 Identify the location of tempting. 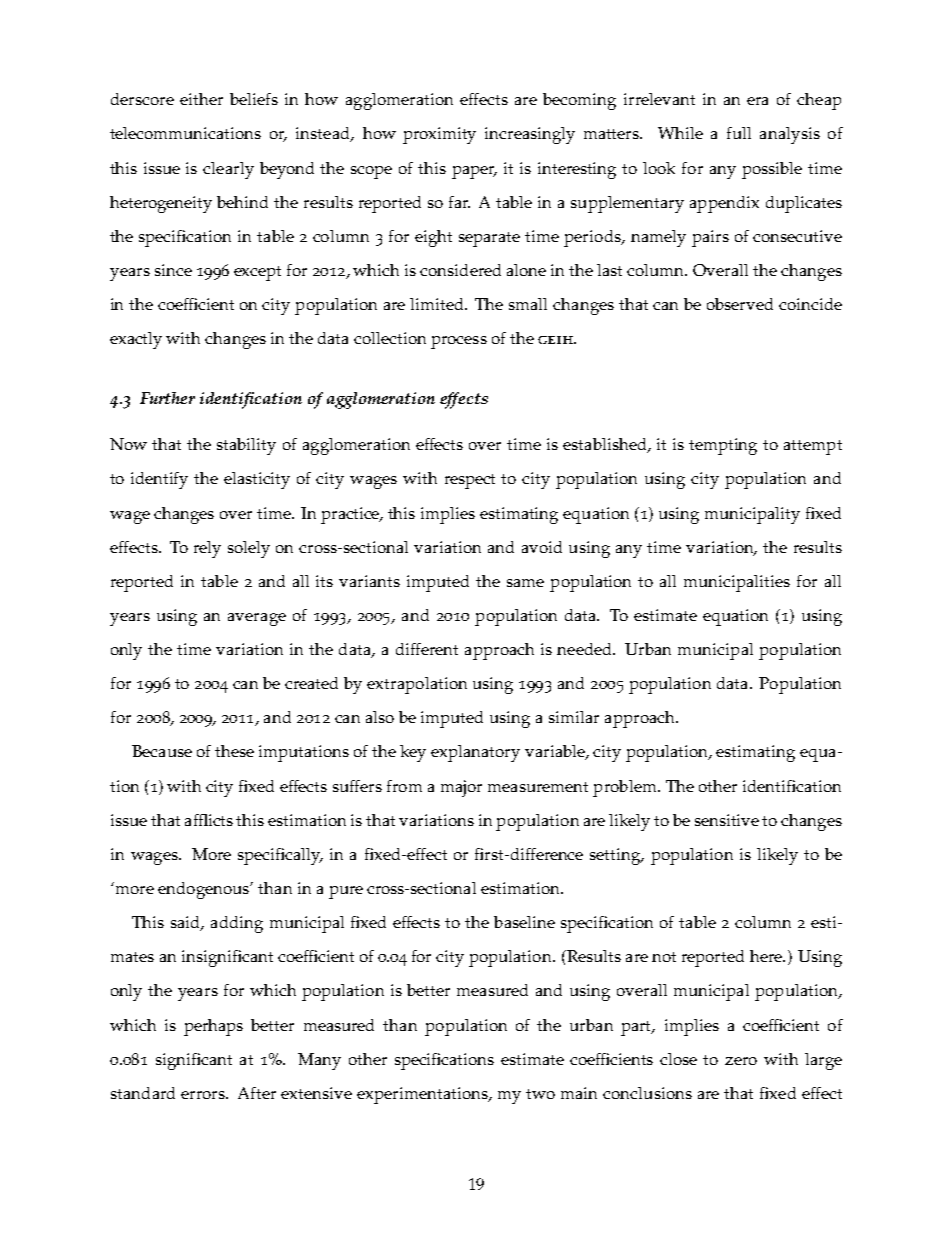
(723, 446).
